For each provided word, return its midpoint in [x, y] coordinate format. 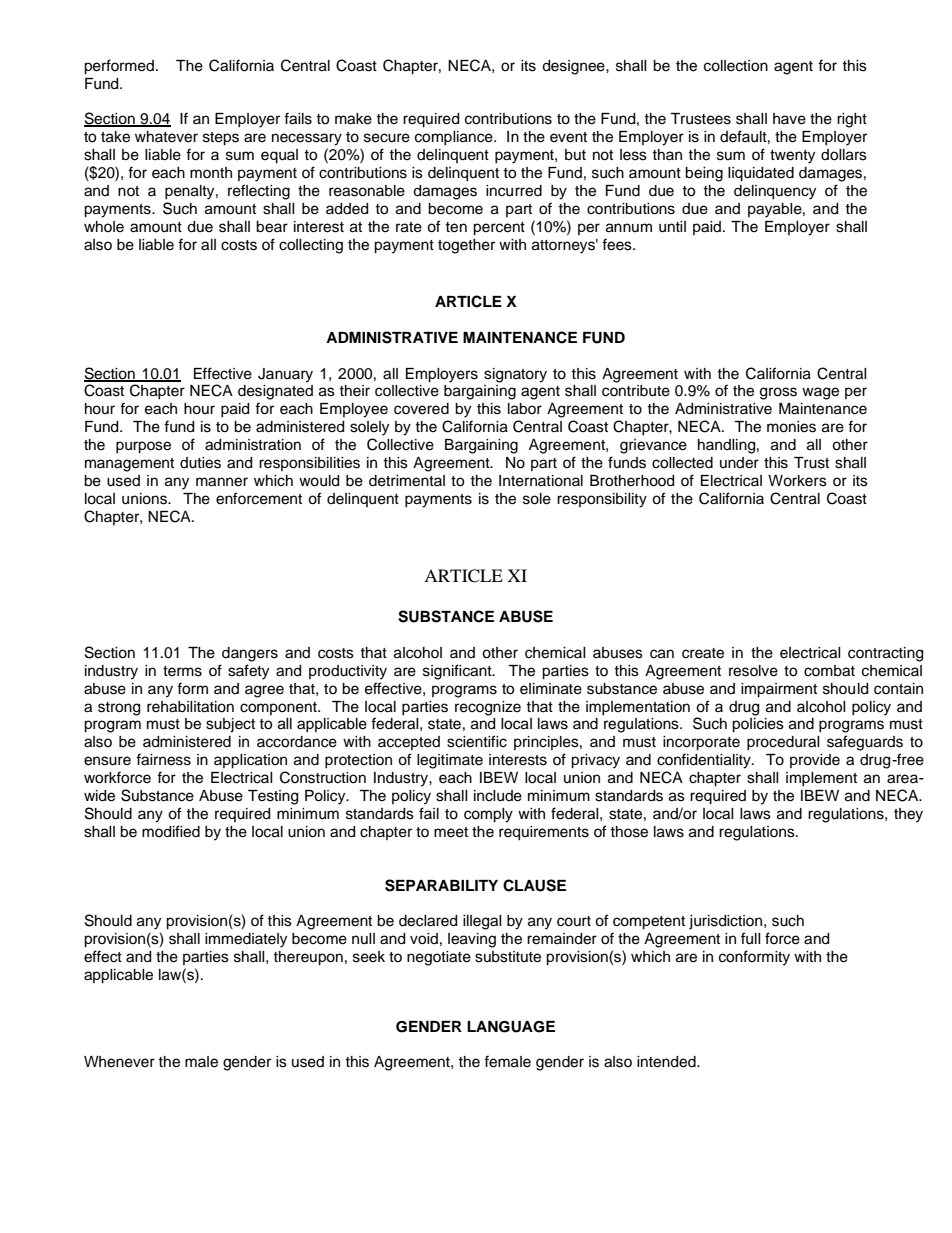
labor [525, 409]
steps [221, 139]
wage [820, 393]
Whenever [119, 1062]
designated [275, 392]
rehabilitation [190, 707]
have [789, 119]
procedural [783, 743]
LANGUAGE [511, 1027]
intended [667, 1062]
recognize [488, 708]
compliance [455, 138]
